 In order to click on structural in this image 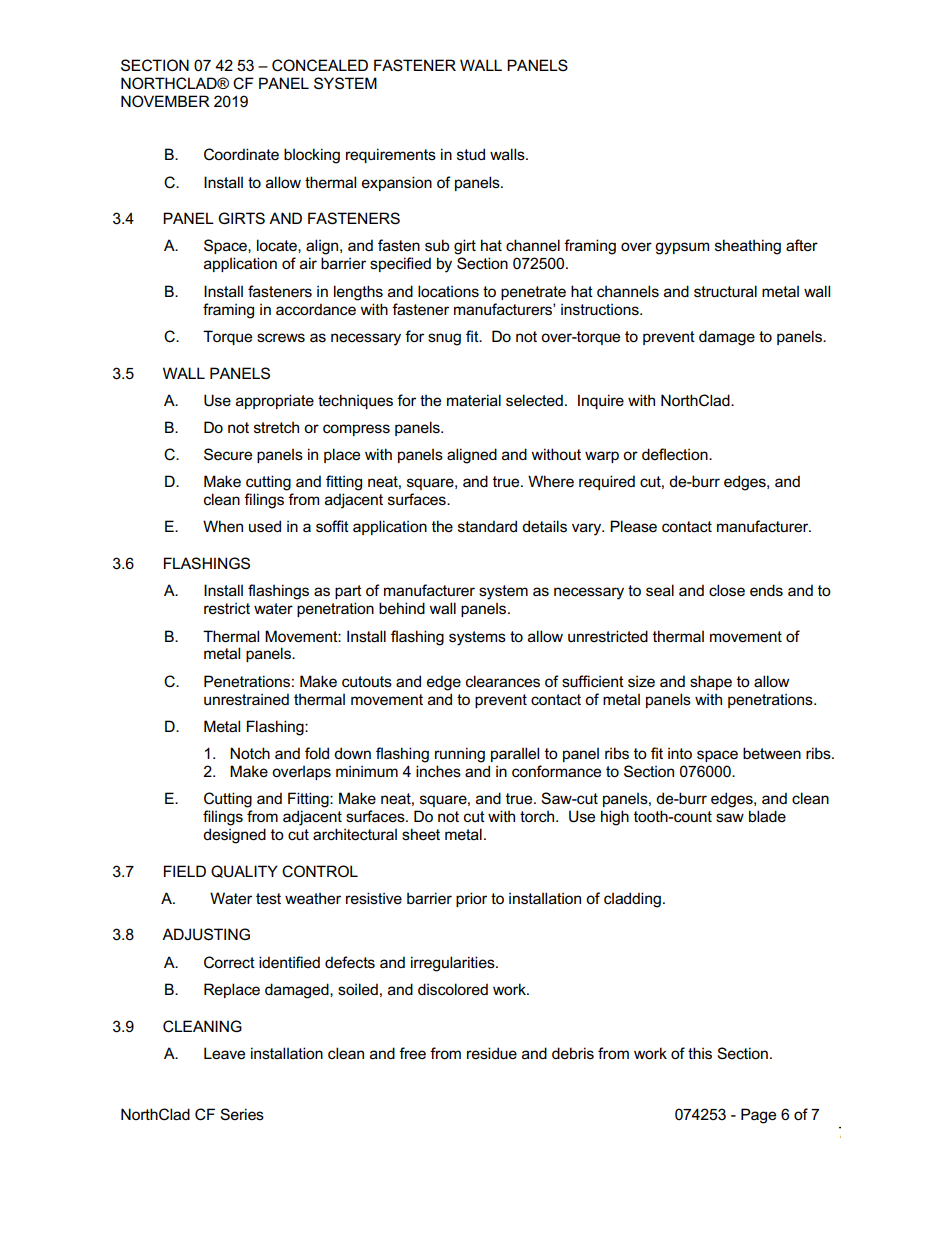, I will do `click(725, 291)`.
